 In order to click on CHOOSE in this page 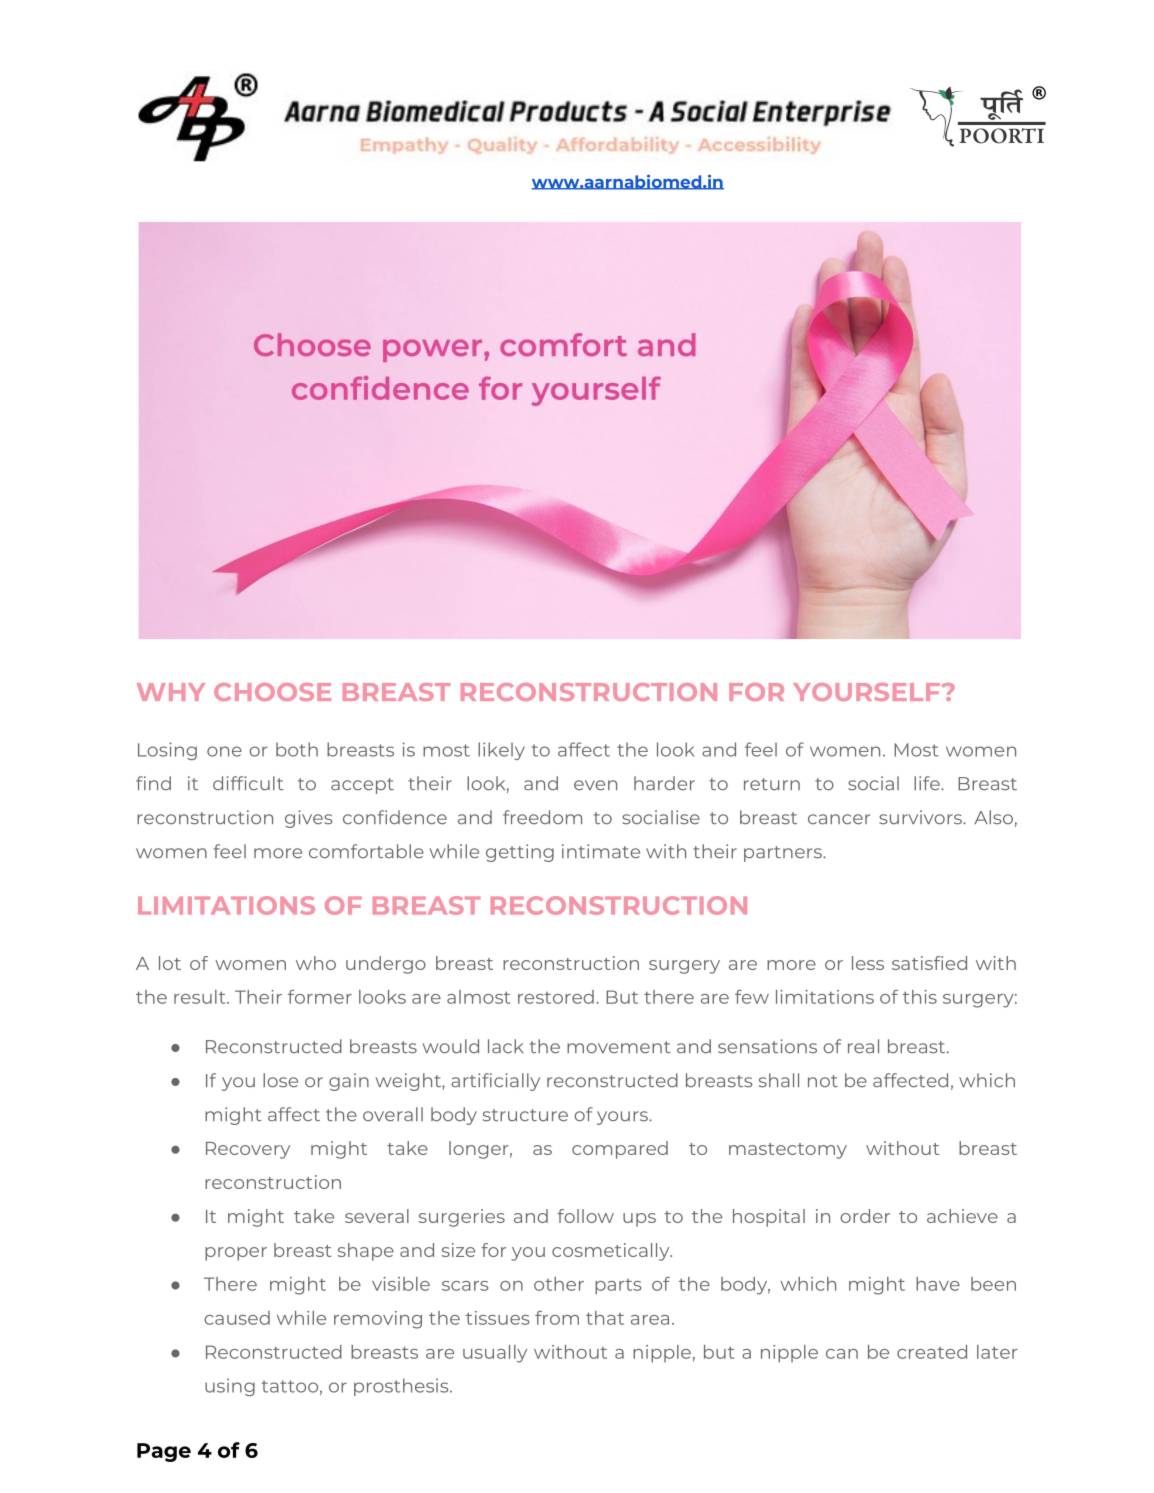, I will do `click(272, 692)`.
